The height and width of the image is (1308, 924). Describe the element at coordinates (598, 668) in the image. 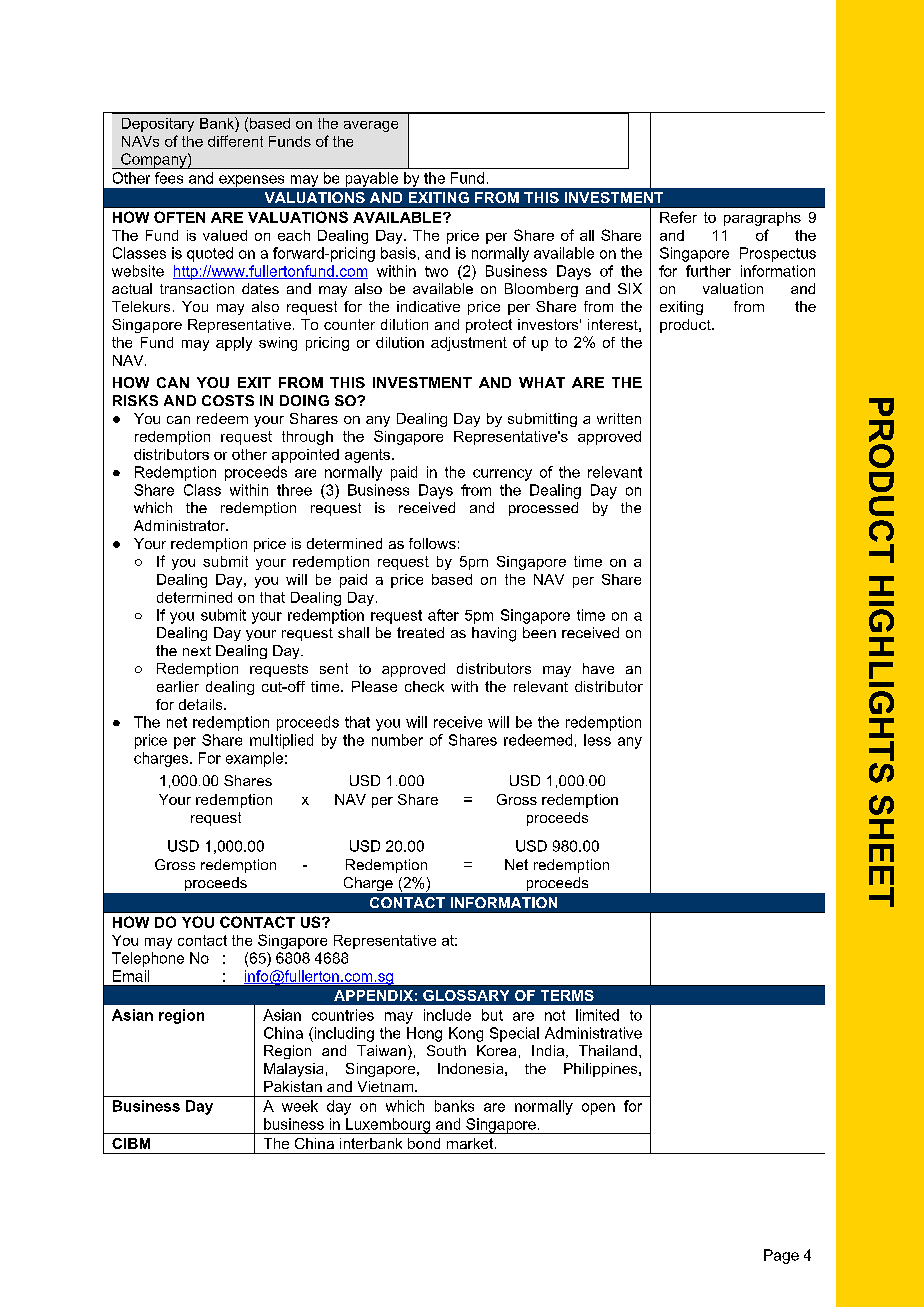

I see `have` at that location.
